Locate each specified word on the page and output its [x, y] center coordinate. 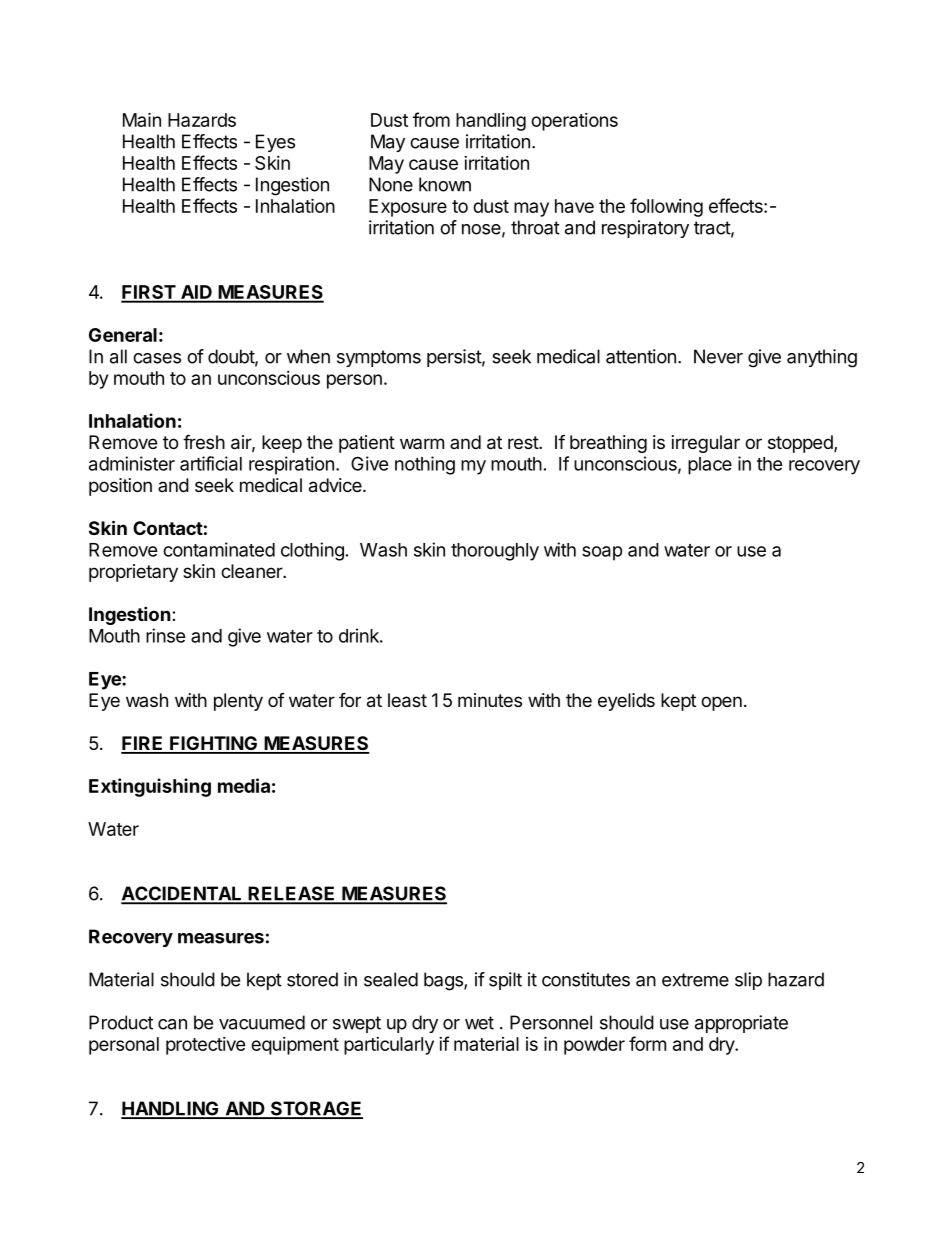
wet [479, 1023]
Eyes [275, 143]
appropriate [741, 1024]
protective [206, 1046]
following [666, 207]
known [445, 184]
